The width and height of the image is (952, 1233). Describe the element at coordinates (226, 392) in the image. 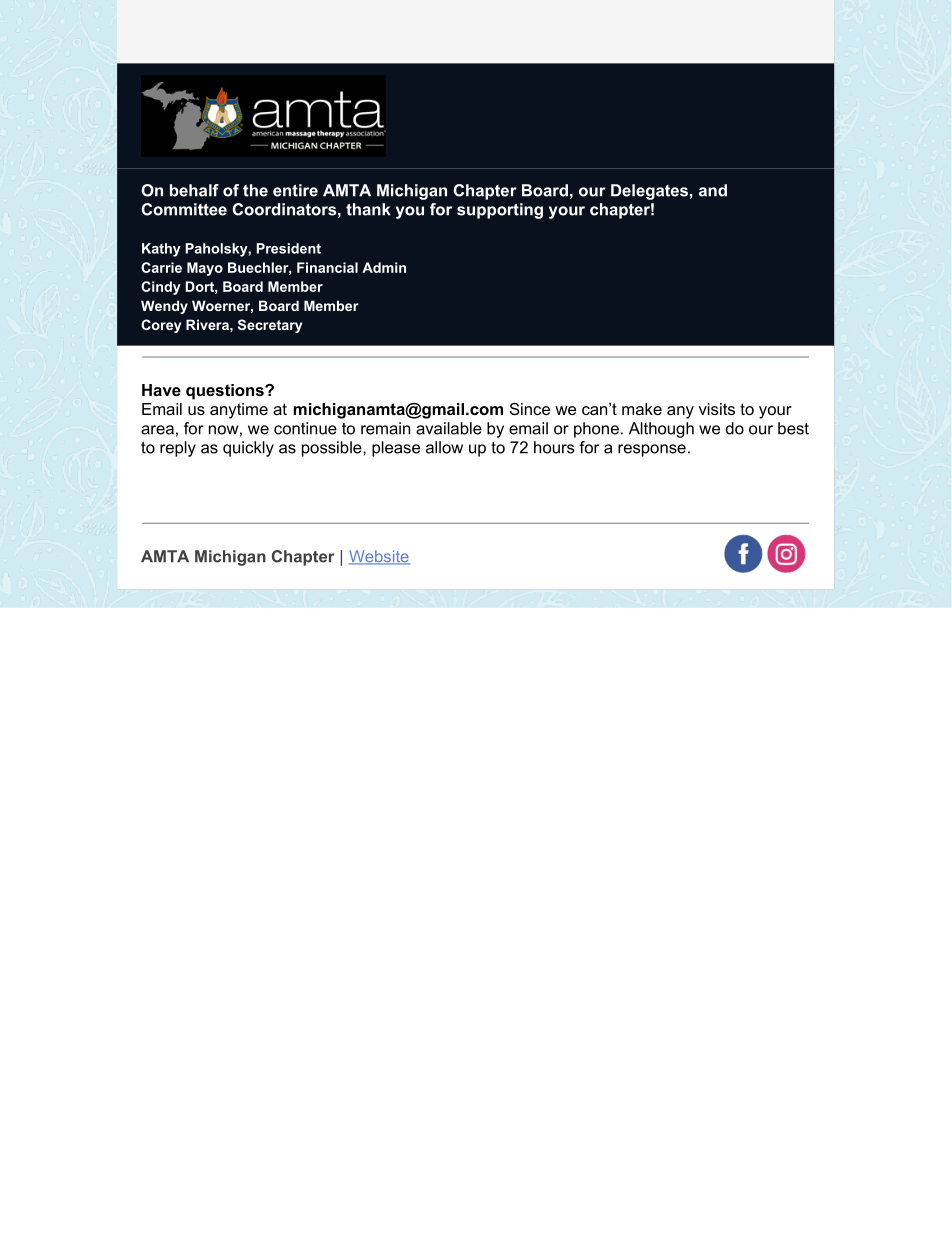

I see `questions` at that location.
